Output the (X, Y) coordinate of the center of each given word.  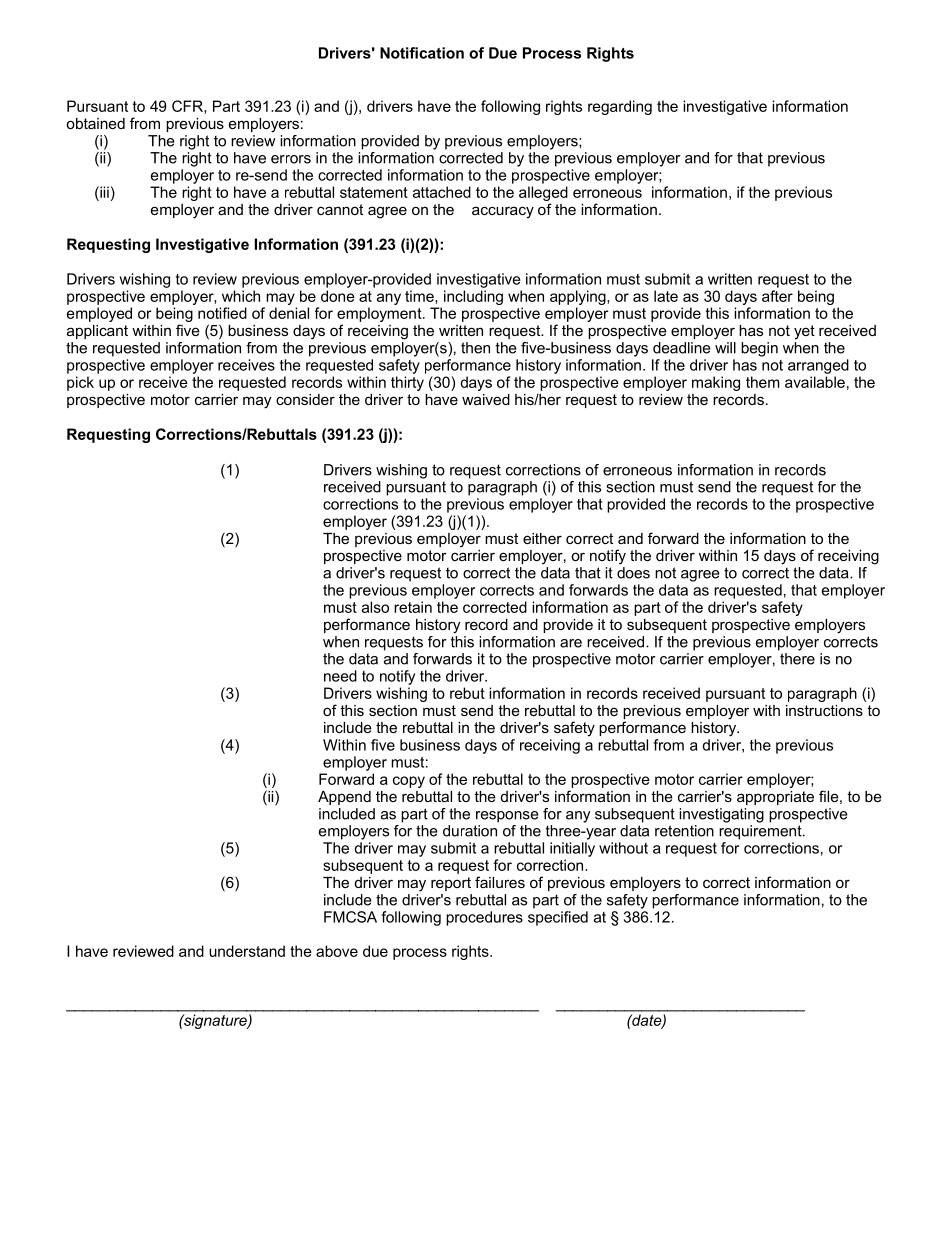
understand (247, 951)
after (777, 296)
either (542, 538)
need (340, 676)
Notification (422, 53)
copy (409, 782)
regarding (620, 107)
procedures (484, 918)
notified (222, 313)
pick (80, 383)
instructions (824, 710)
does (633, 573)
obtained (95, 123)
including (473, 297)
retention (684, 831)
